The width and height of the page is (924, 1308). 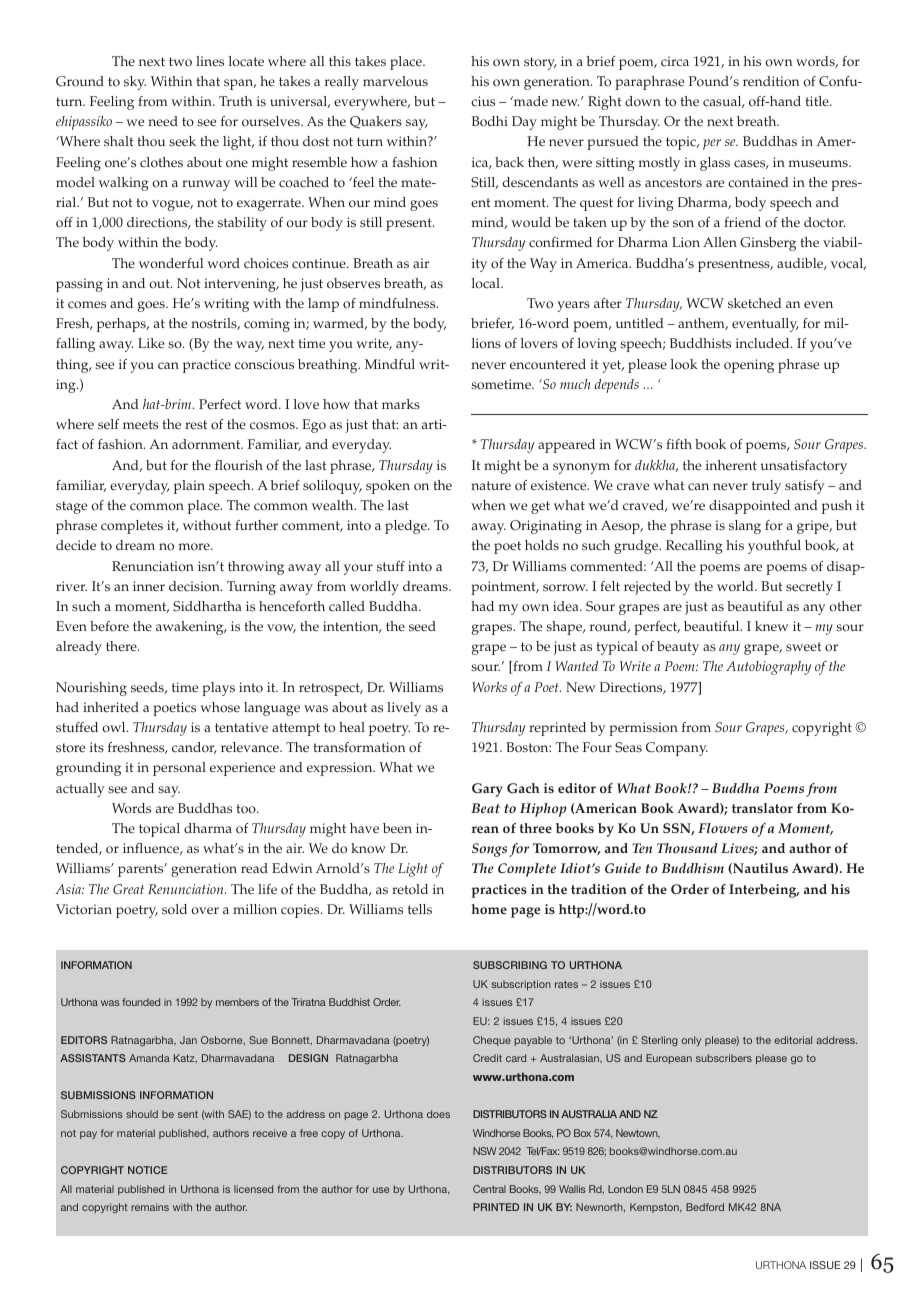 What do you see at coordinates (147, 1170) in the page?
I see `NOTICE` at bounding box center [147, 1170].
